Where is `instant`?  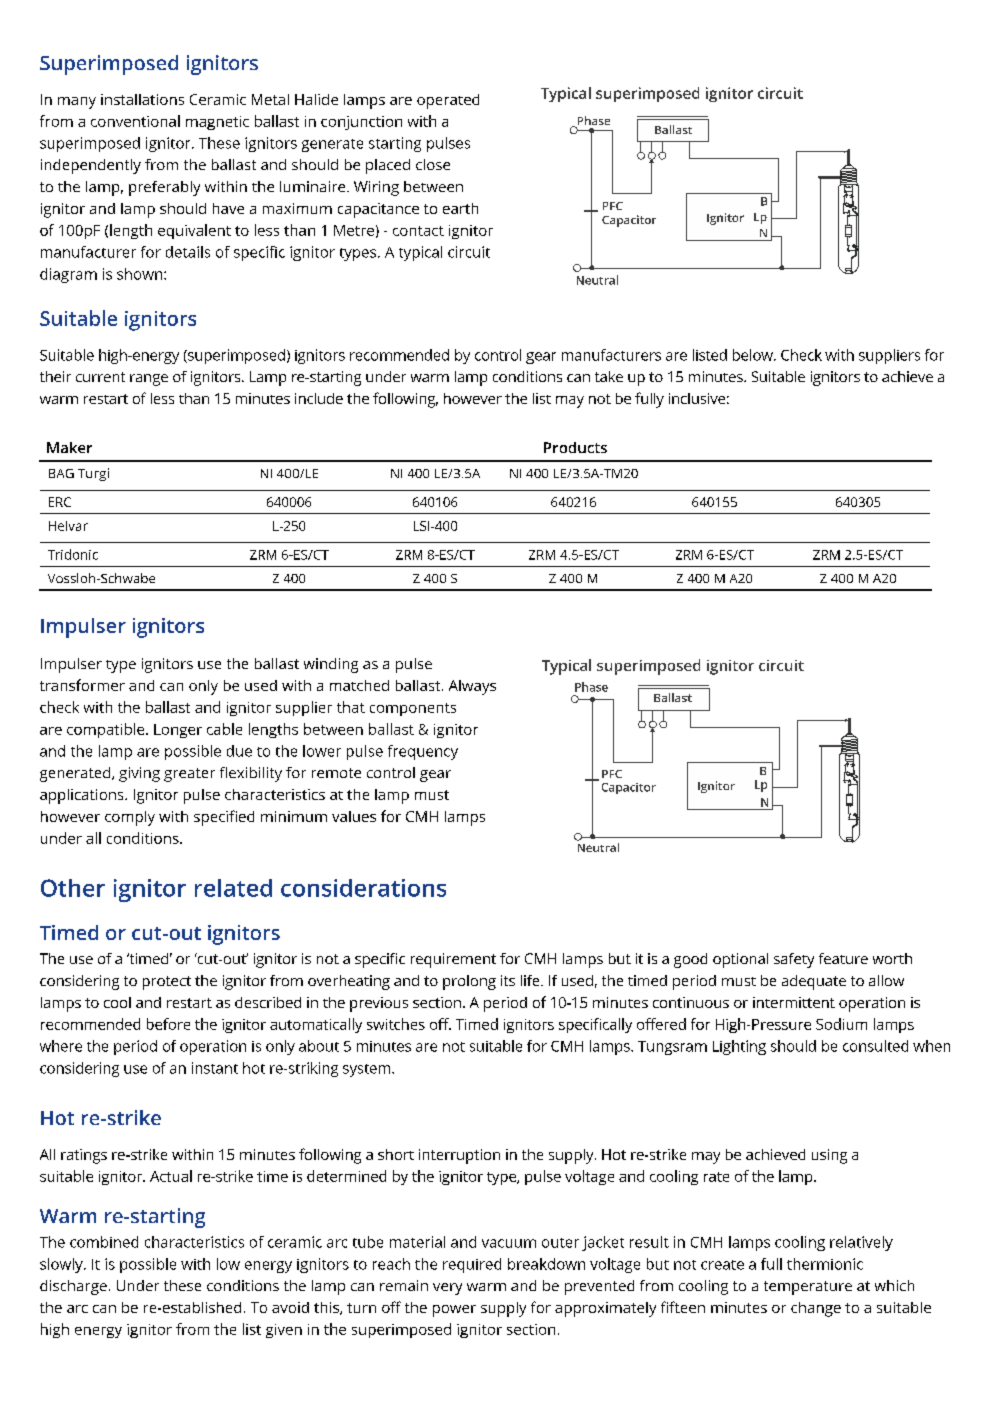
instant is located at coordinates (215, 1068).
